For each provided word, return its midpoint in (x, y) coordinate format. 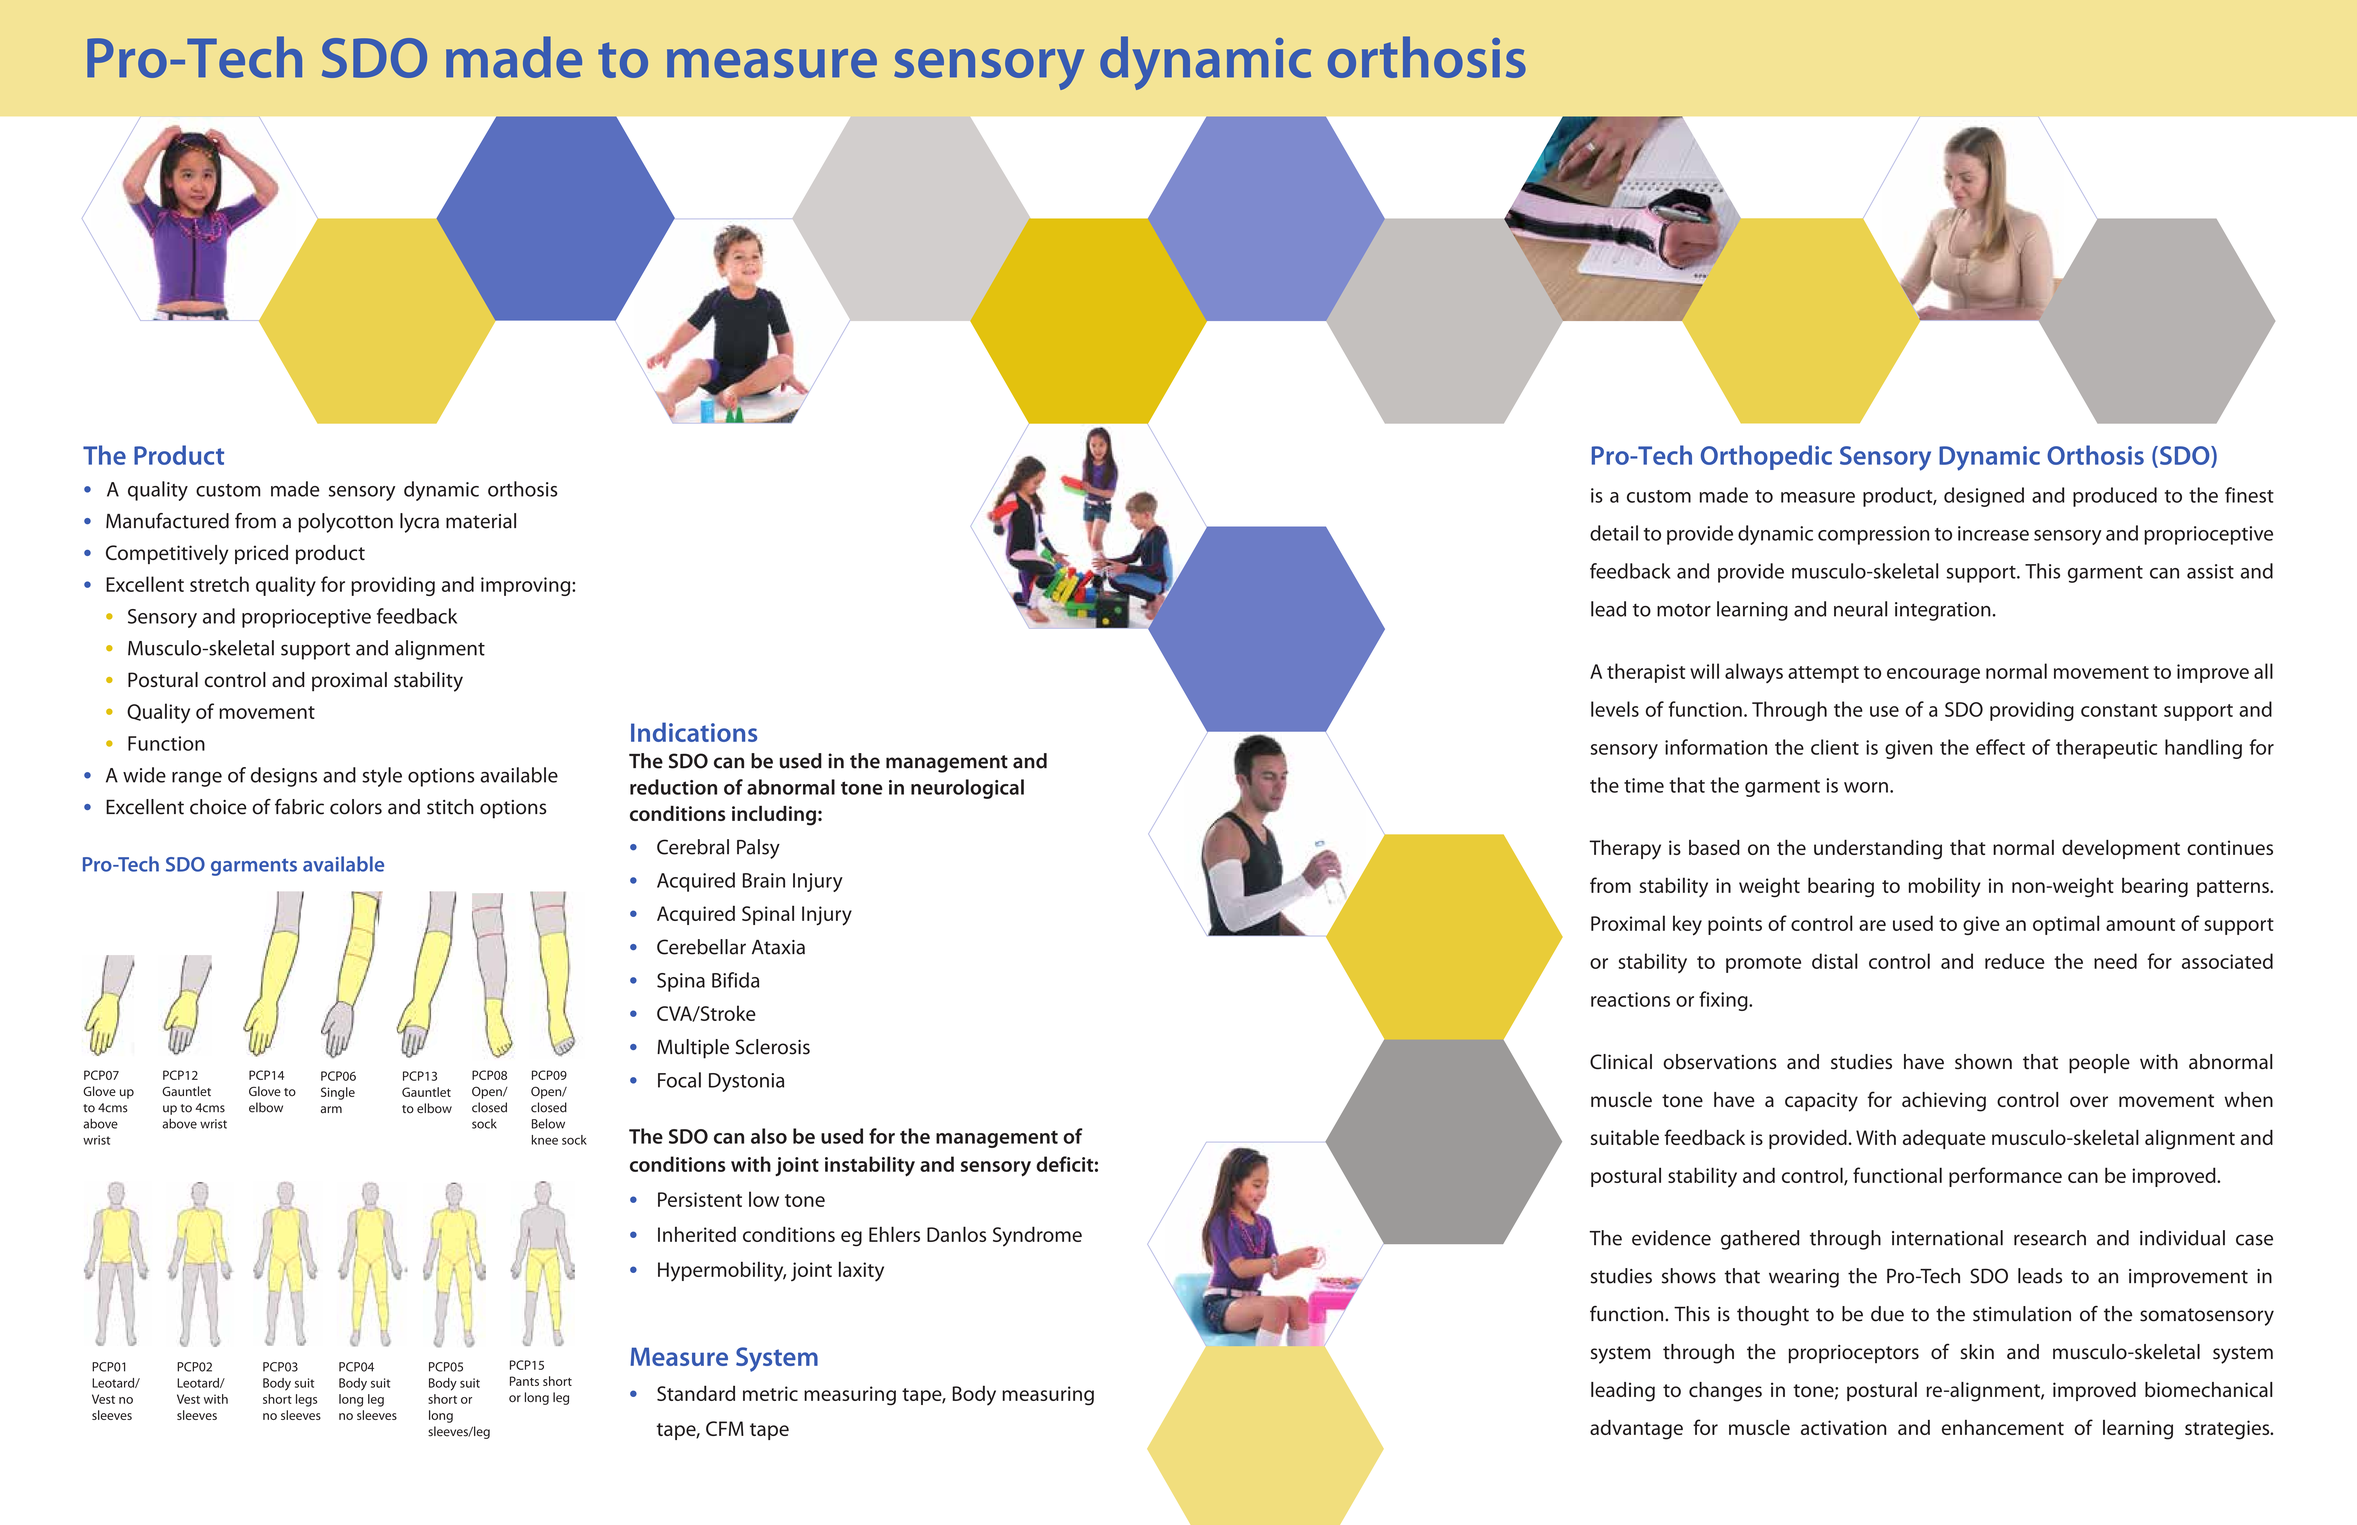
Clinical (1621, 1062)
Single (338, 1093)
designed (1984, 497)
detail (1614, 533)
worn (1866, 787)
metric (770, 1393)
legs (306, 1400)
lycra (419, 523)
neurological (967, 789)
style (382, 777)
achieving (1944, 1102)
